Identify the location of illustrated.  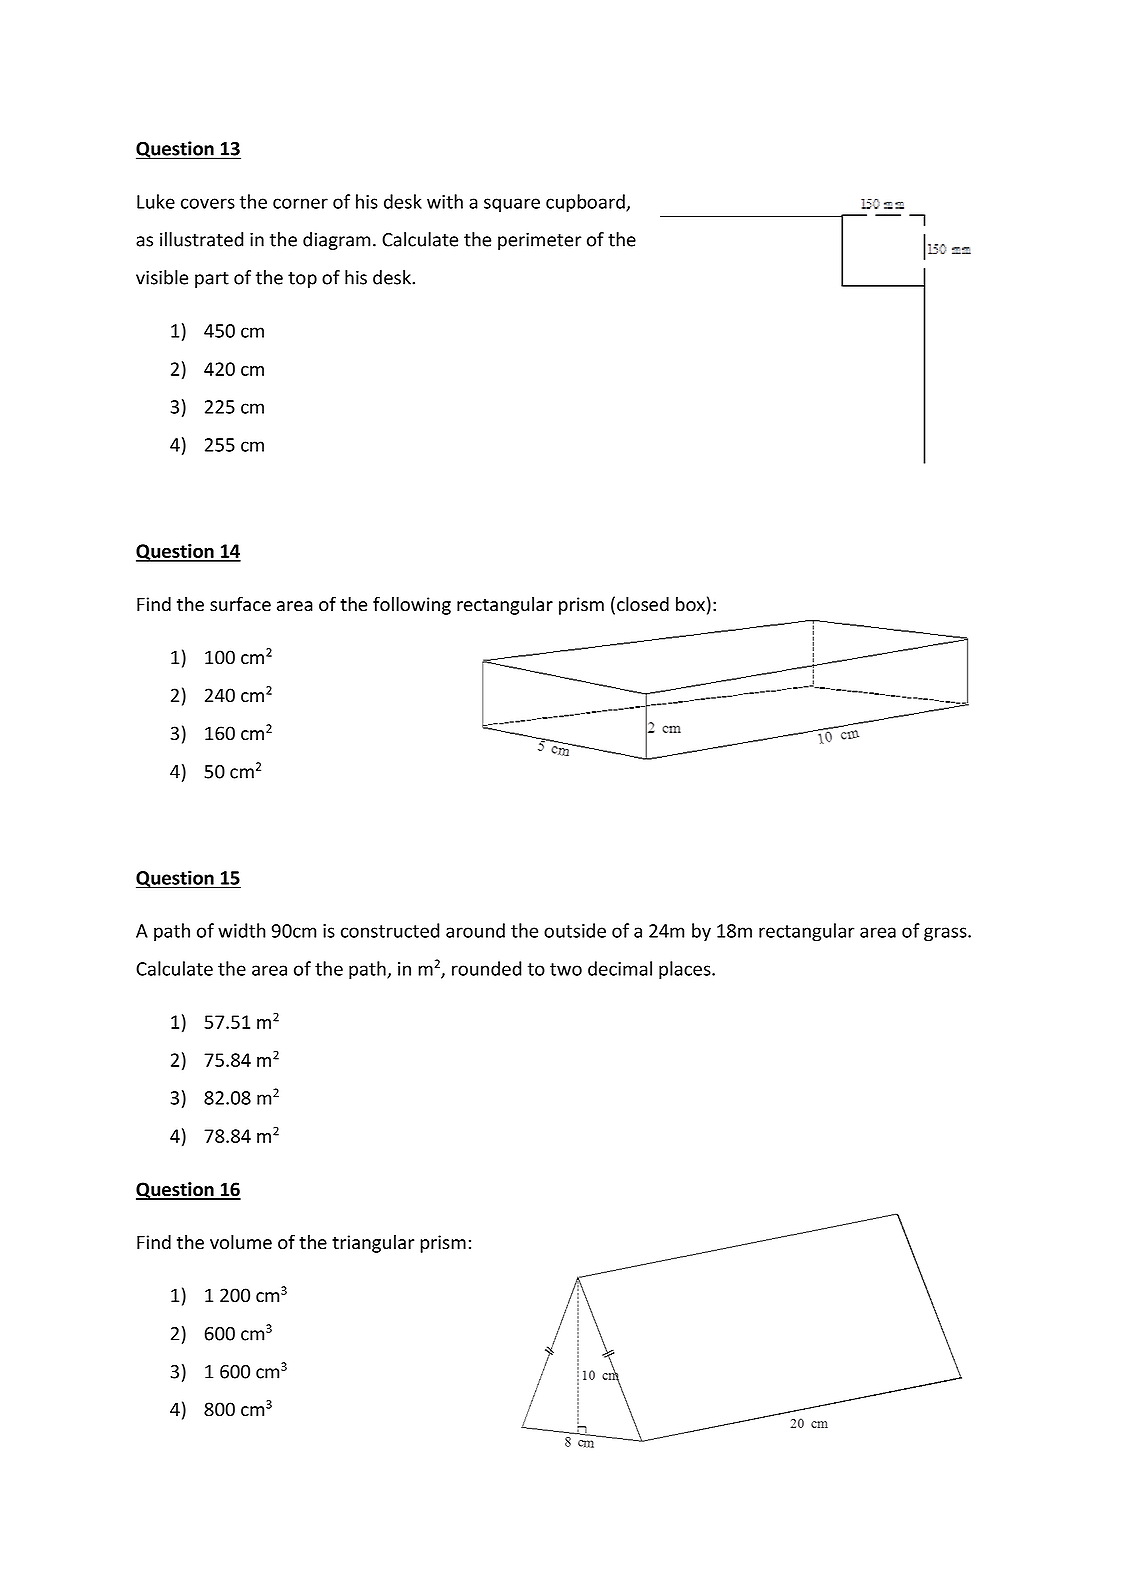
(201, 239).
